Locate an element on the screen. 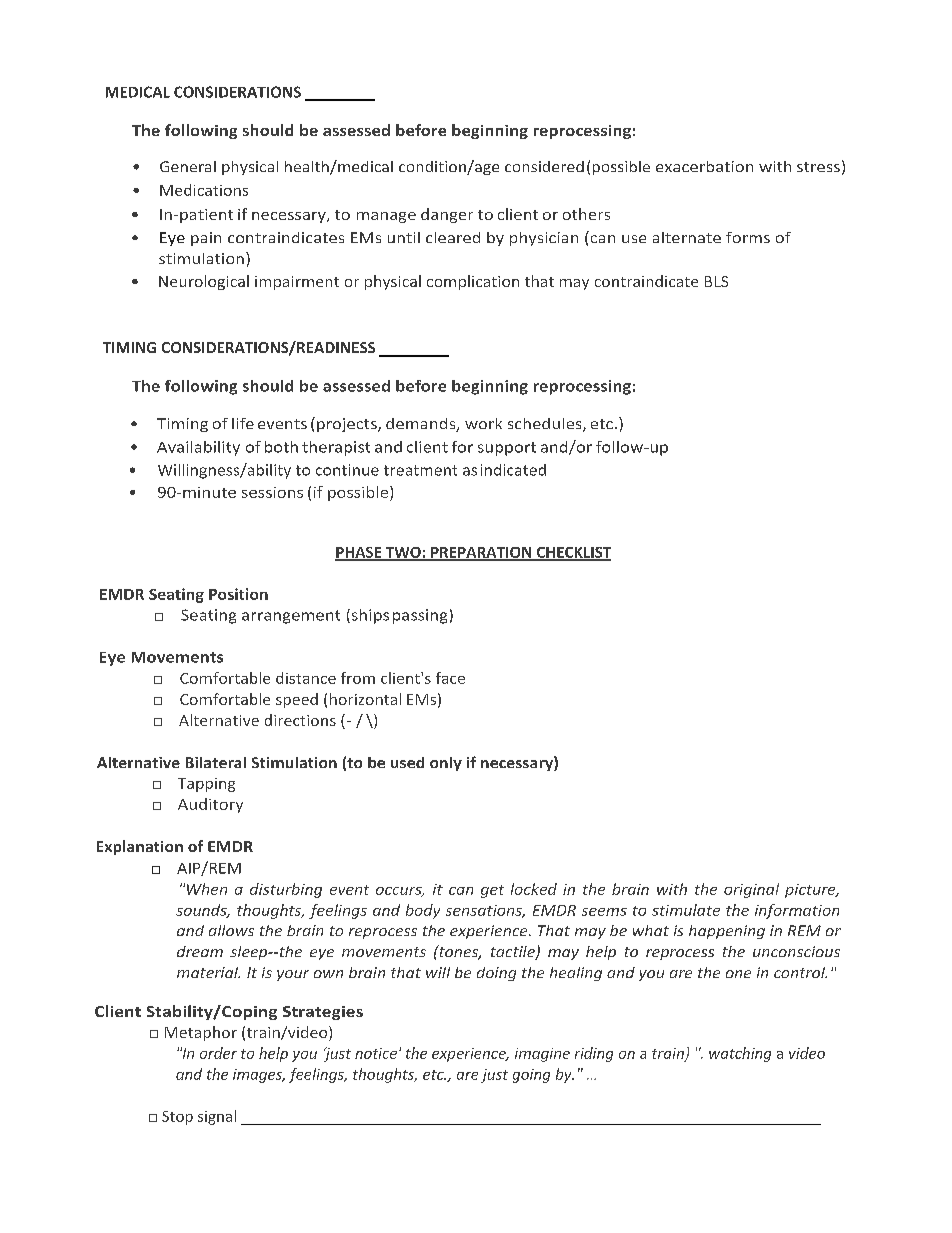 Image resolution: width=952 pixels, height=1233 pixels. Position is located at coordinates (238, 594).
